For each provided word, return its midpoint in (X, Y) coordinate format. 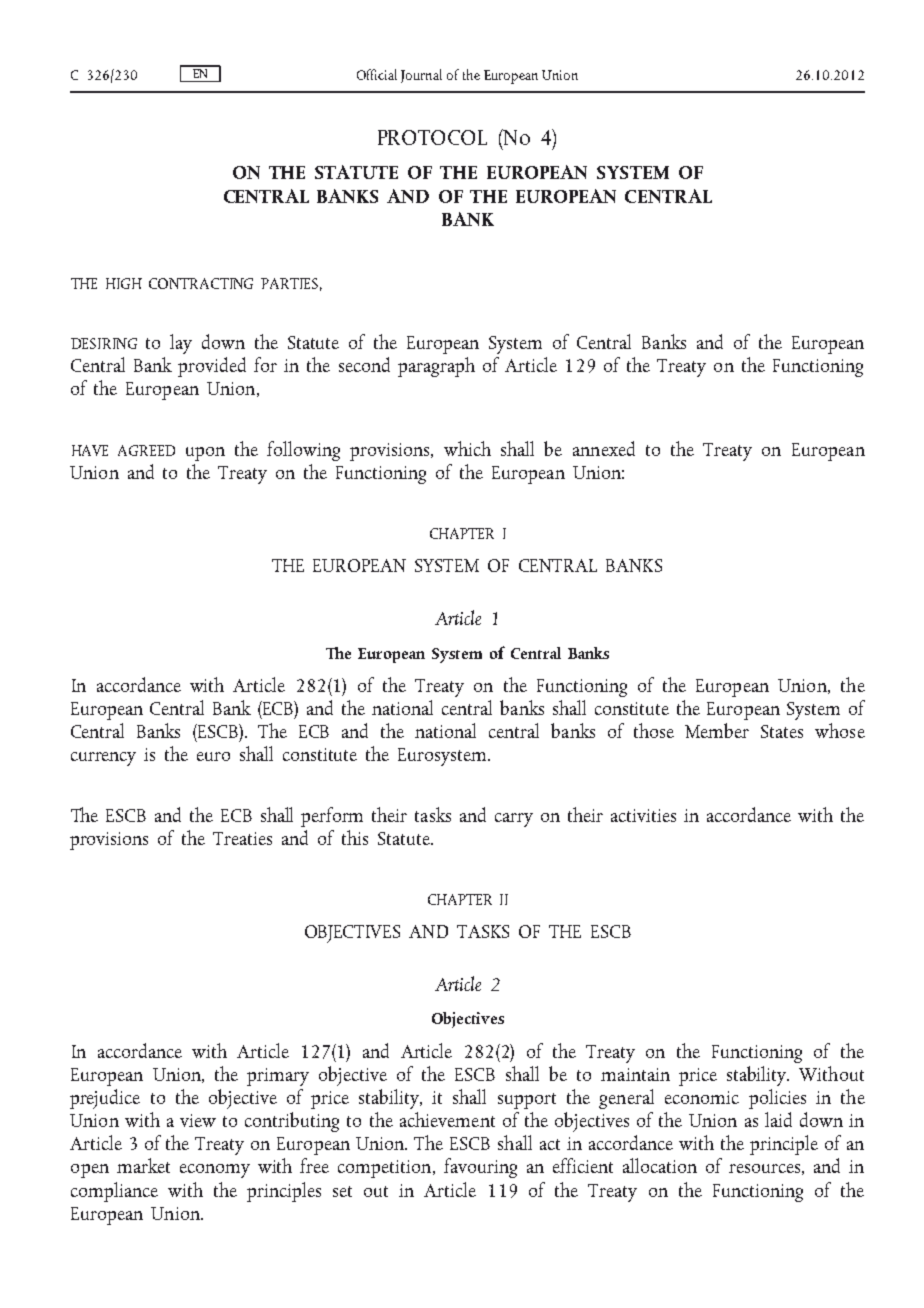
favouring (480, 1168)
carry (514, 820)
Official (377, 74)
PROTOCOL (432, 137)
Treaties (242, 838)
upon (205, 454)
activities (643, 815)
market (143, 1165)
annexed (604, 448)
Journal (421, 76)
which (467, 448)
